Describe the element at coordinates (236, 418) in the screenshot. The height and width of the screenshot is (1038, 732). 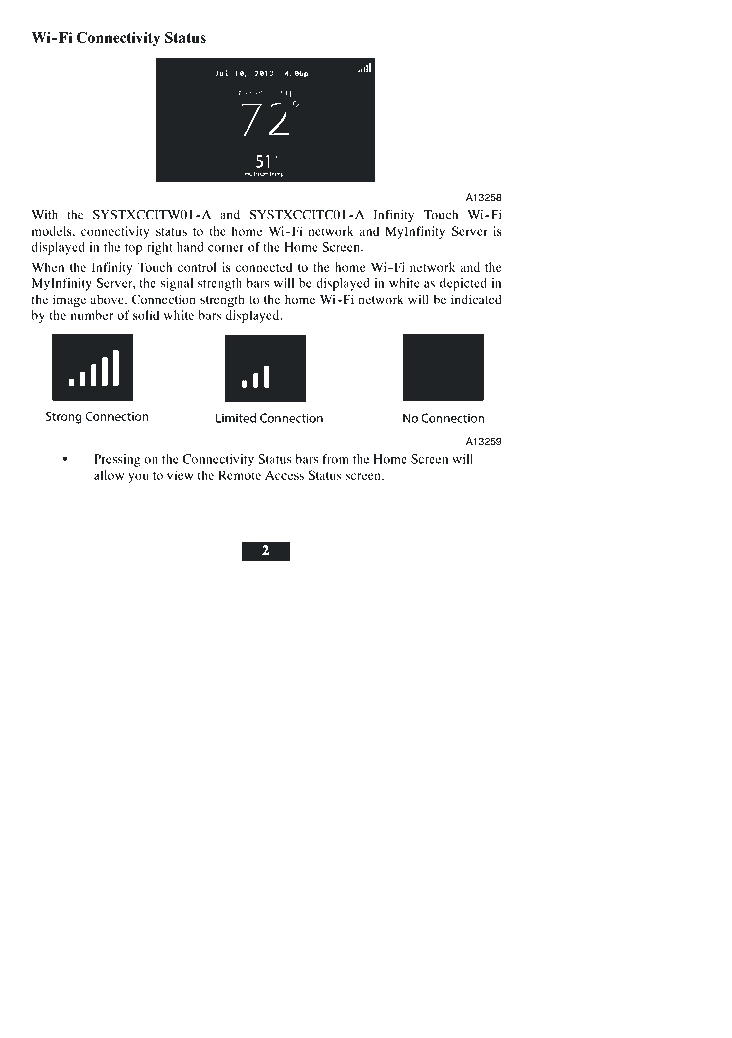
I see `Limited` at that location.
